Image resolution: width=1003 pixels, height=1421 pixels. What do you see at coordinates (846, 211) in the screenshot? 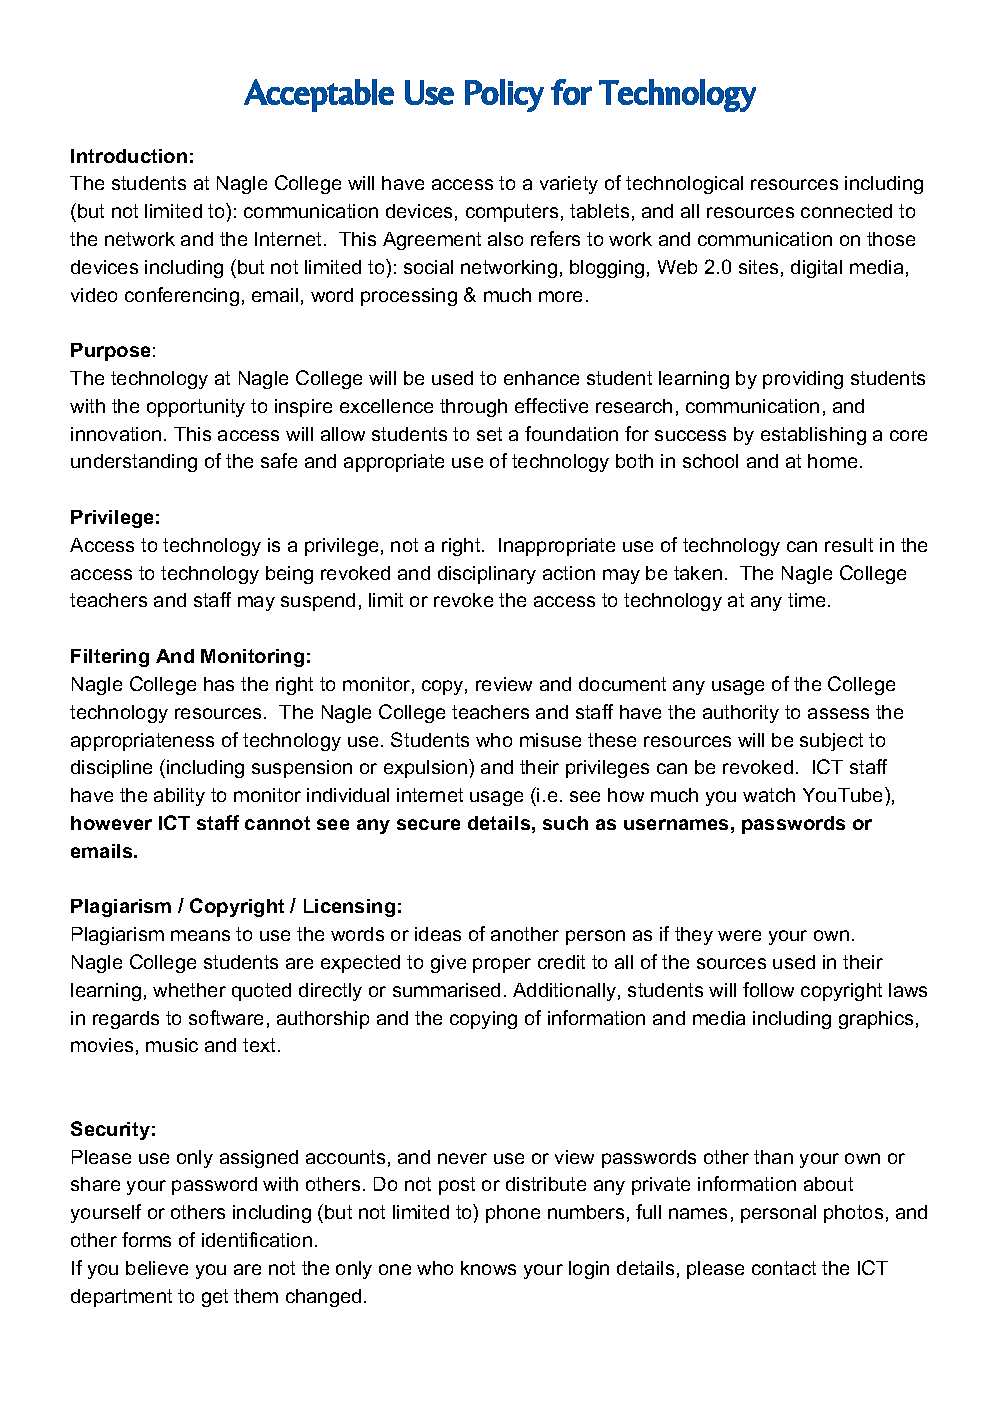
I see `connected` at bounding box center [846, 211].
